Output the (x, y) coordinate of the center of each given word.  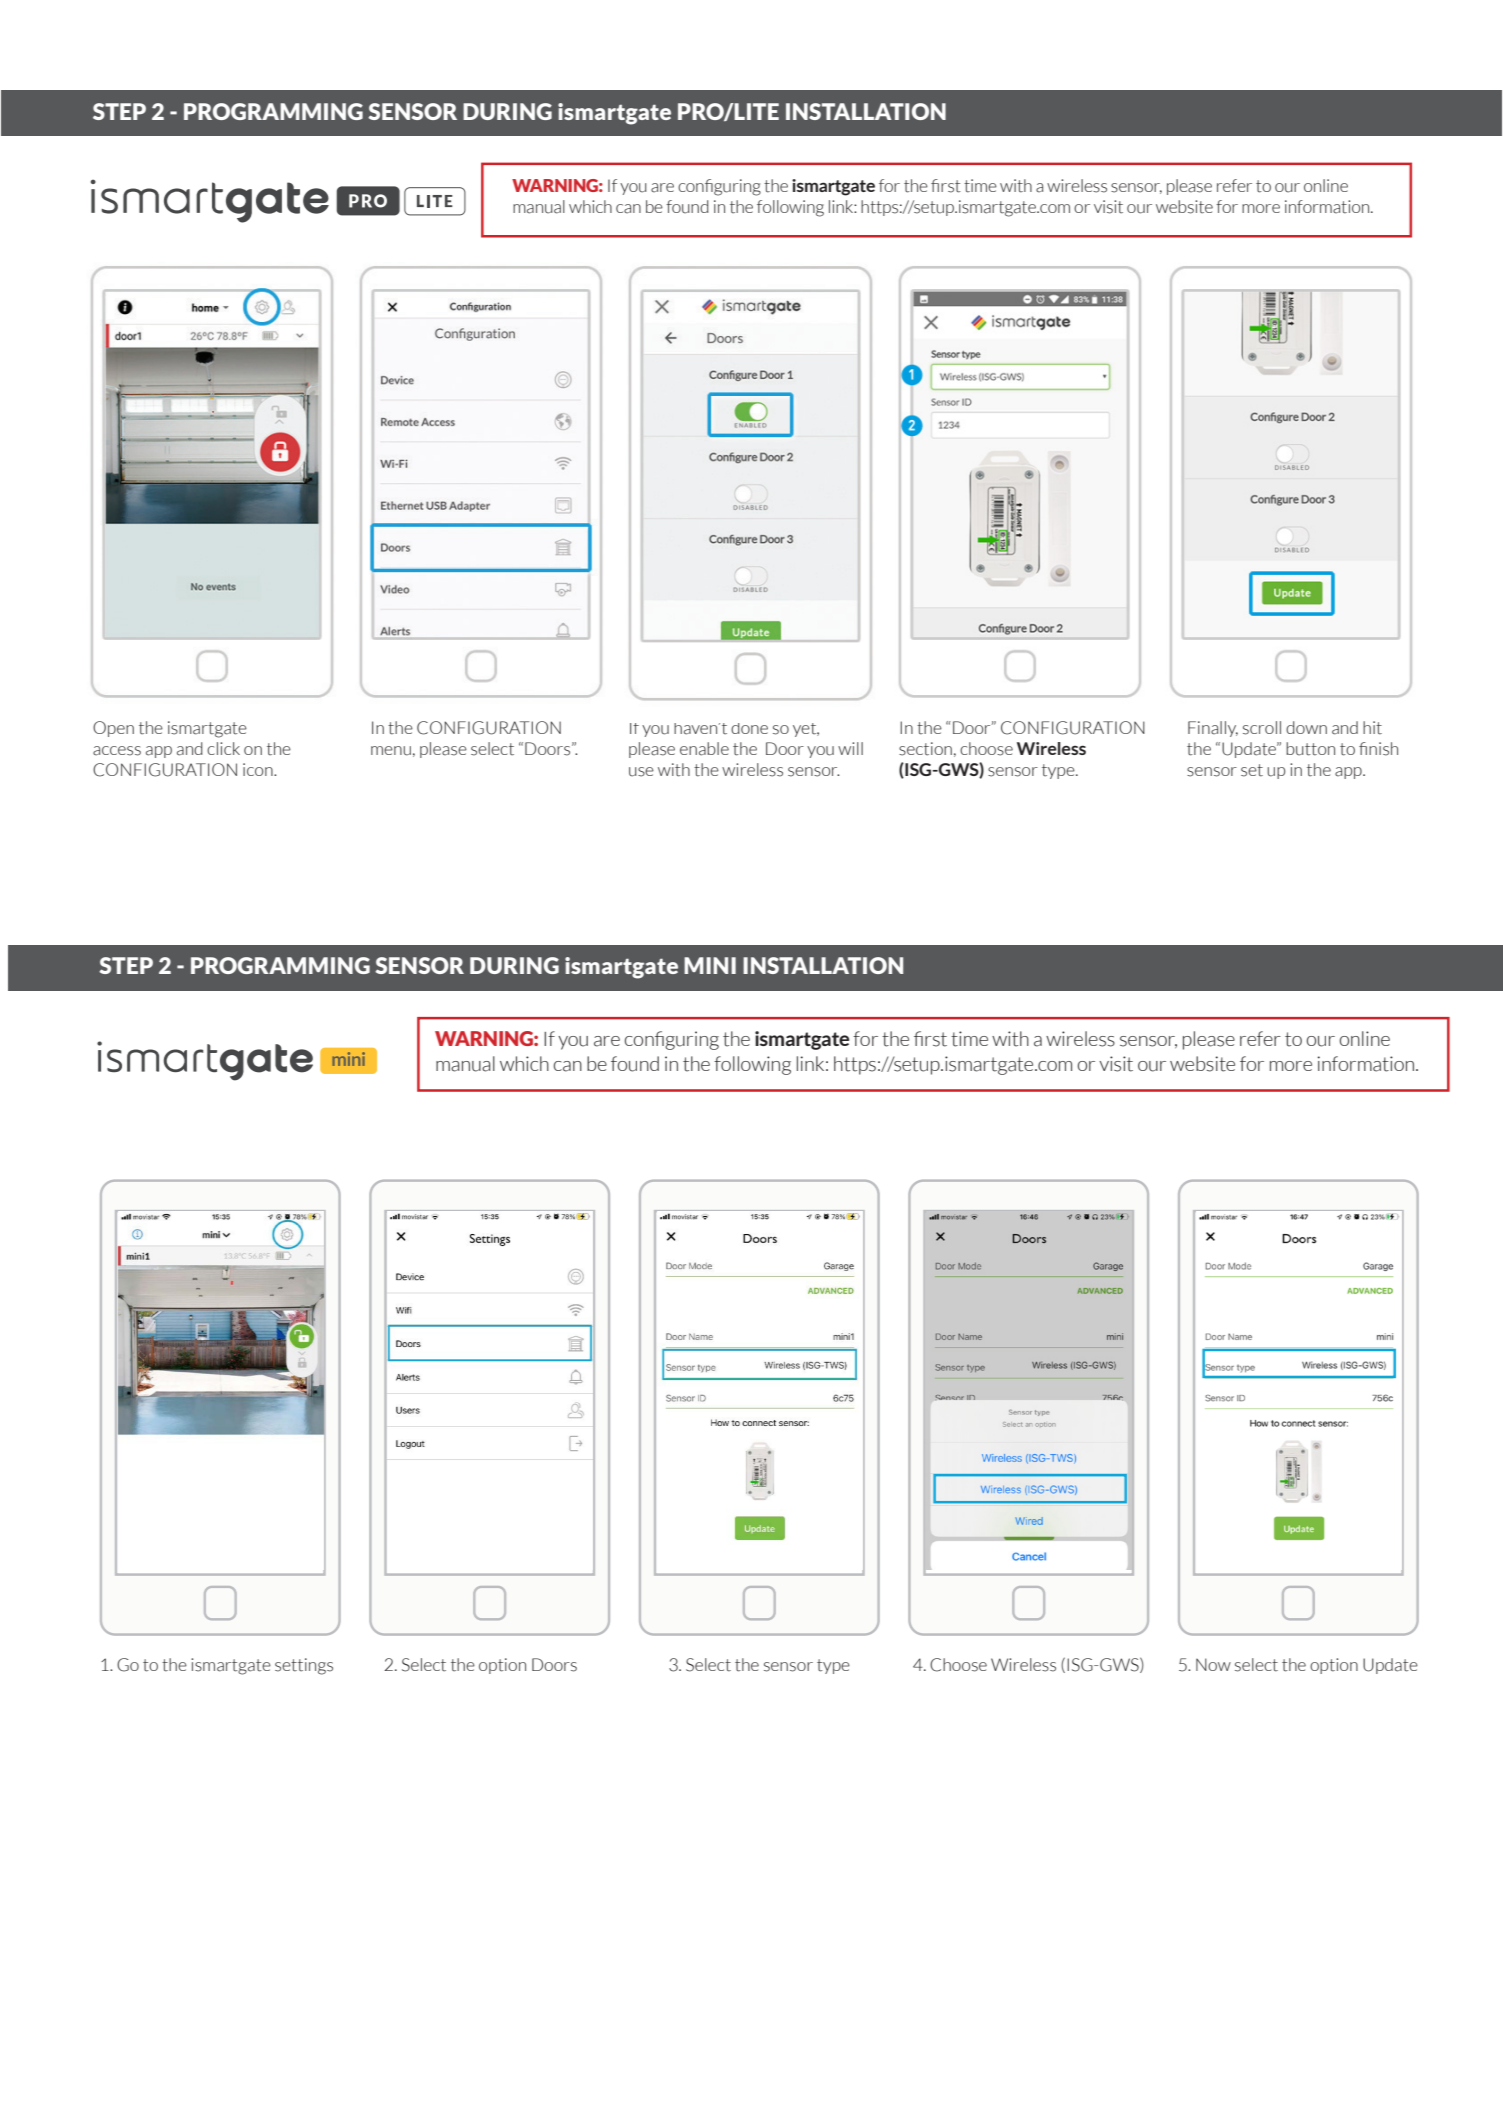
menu (391, 751)
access (117, 751)
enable (704, 749)
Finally (1213, 729)
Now (1213, 1664)
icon (259, 769)
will (850, 748)
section (925, 749)
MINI (710, 965)
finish (1378, 749)
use (641, 772)
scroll (1262, 728)
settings (304, 1666)
